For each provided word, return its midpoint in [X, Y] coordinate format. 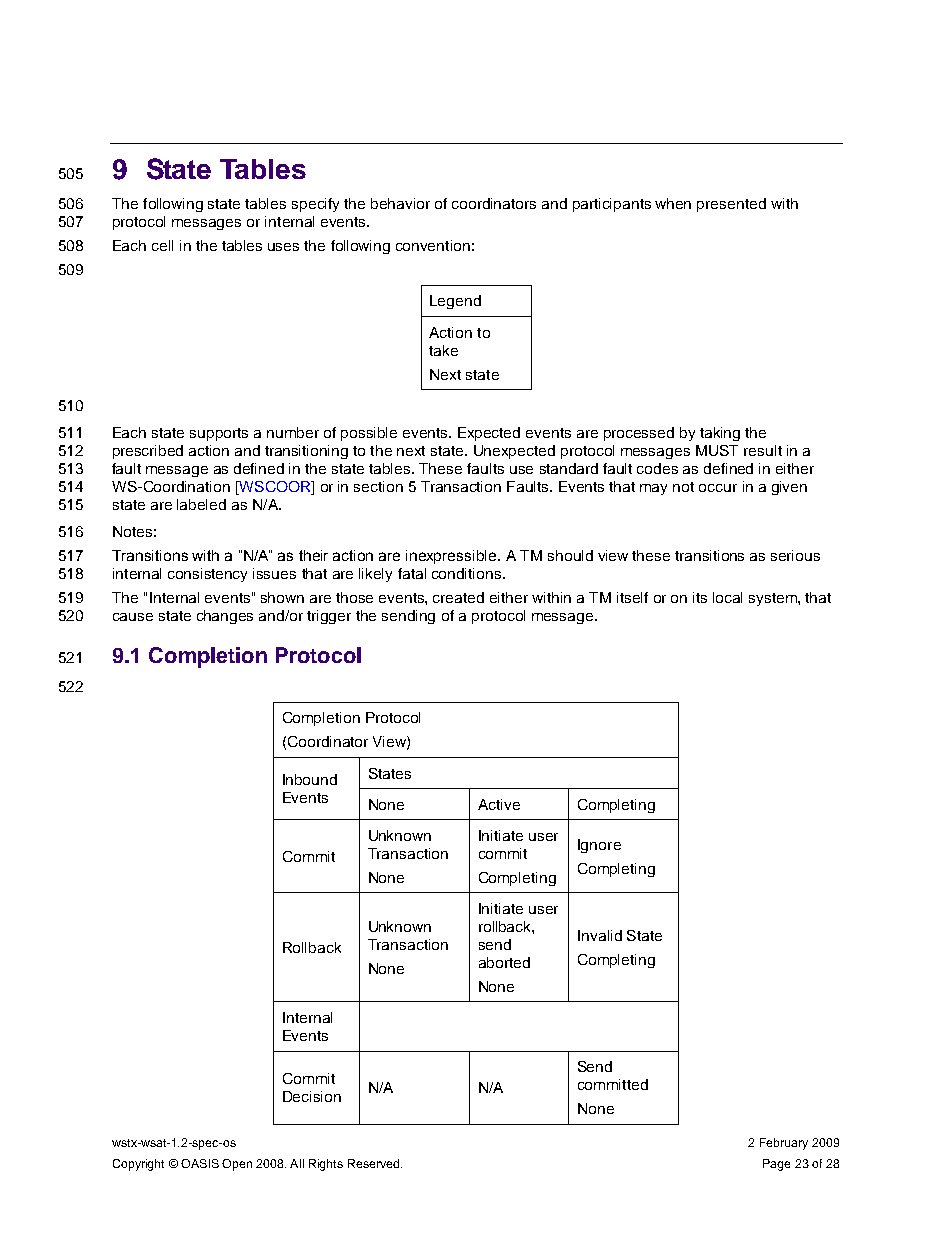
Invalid [600, 935]
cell [162, 245]
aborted [504, 962]
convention [433, 245]
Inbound [310, 779]
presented [731, 205]
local [727, 597]
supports [219, 434]
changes [225, 617]
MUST [717, 450]
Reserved [375, 1163]
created [458, 597]
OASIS [200, 1163]
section [378, 486]
